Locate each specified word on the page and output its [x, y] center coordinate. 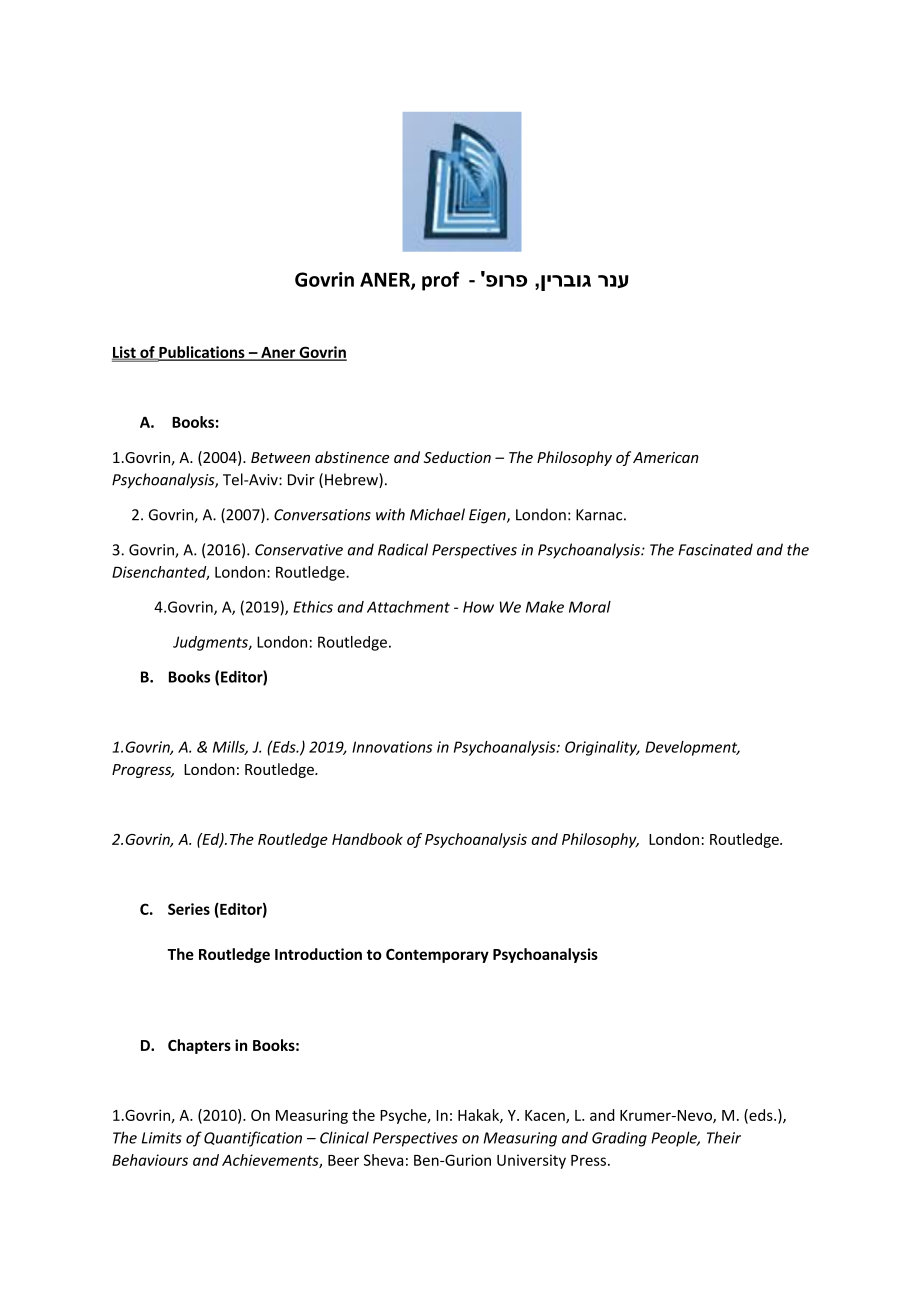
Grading [619, 1139]
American [666, 457]
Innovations [392, 747]
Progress [143, 771]
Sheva [383, 1160]
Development [692, 748]
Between [280, 457]
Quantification [253, 1139]
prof [440, 281]
